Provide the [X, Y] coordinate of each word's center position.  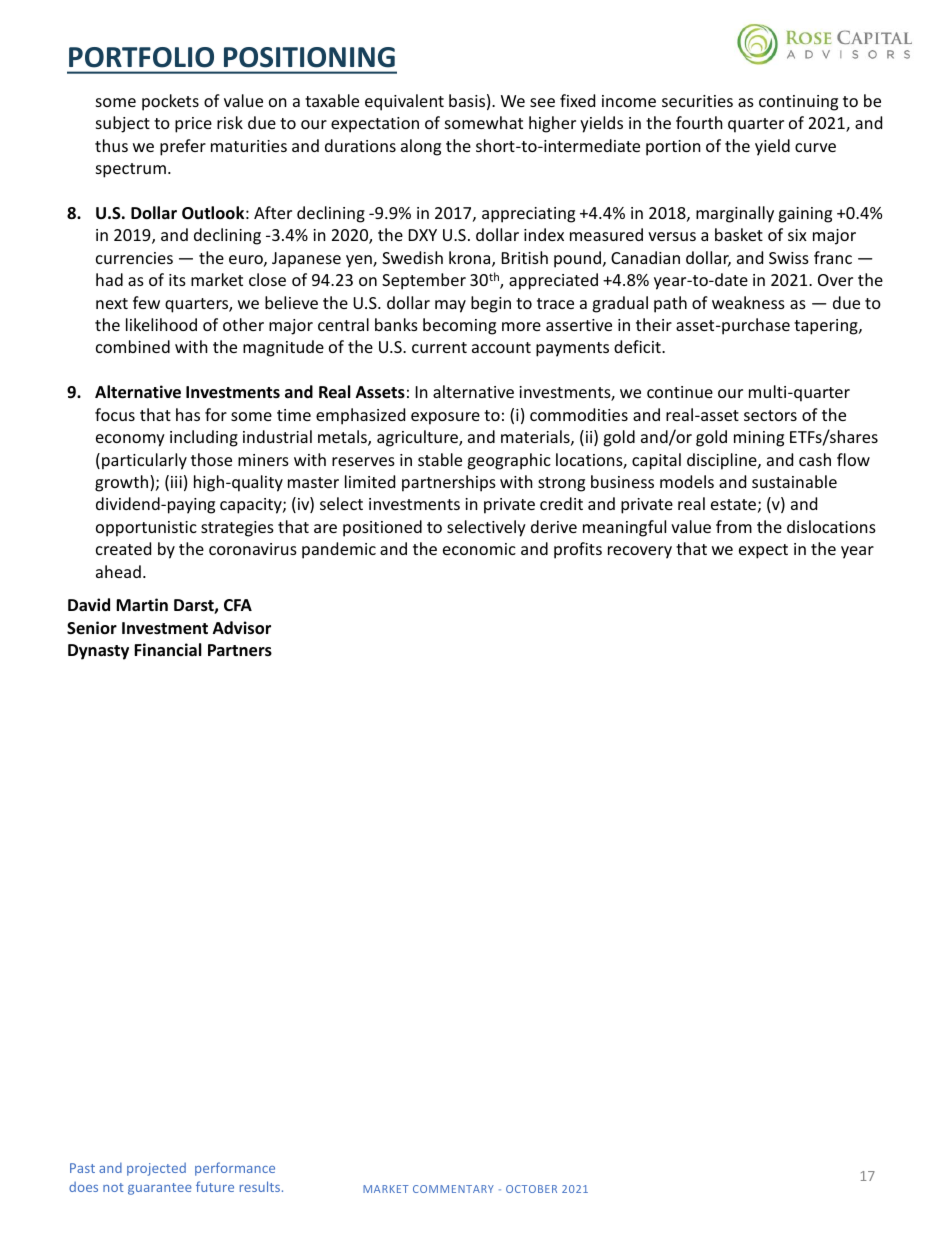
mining [759, 439]
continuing [798, 103]
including [204, 438]
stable [440, 459]
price [193, 125]
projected [156, 1169]
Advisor [242, 628]
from [734, 526]
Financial [168, 649]
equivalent [404, 102]
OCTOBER [531, 1189]
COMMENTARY [453, 1189]
